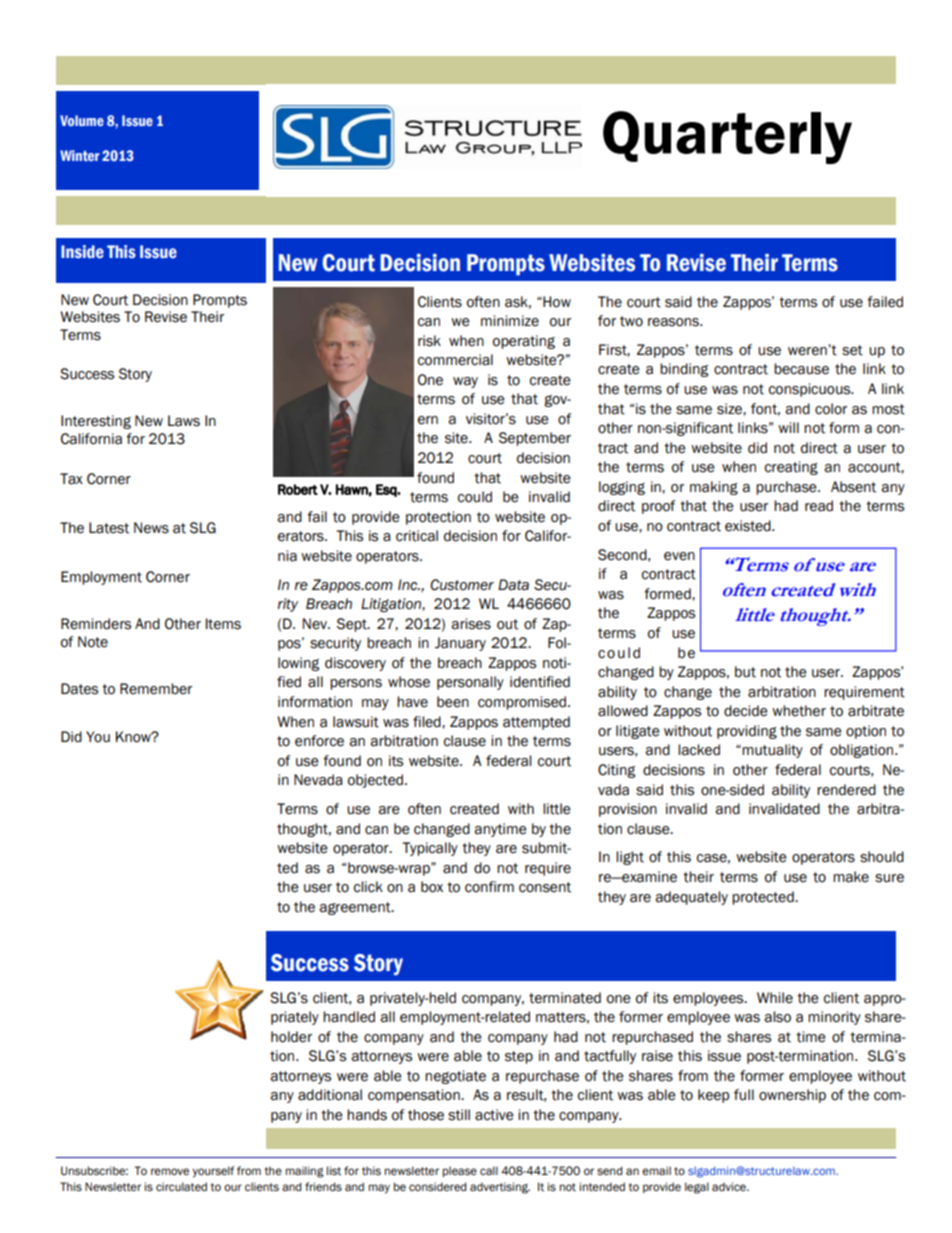 The width and height of the image is (952, 1233). I want to click on commercial, so click(455, 360).
